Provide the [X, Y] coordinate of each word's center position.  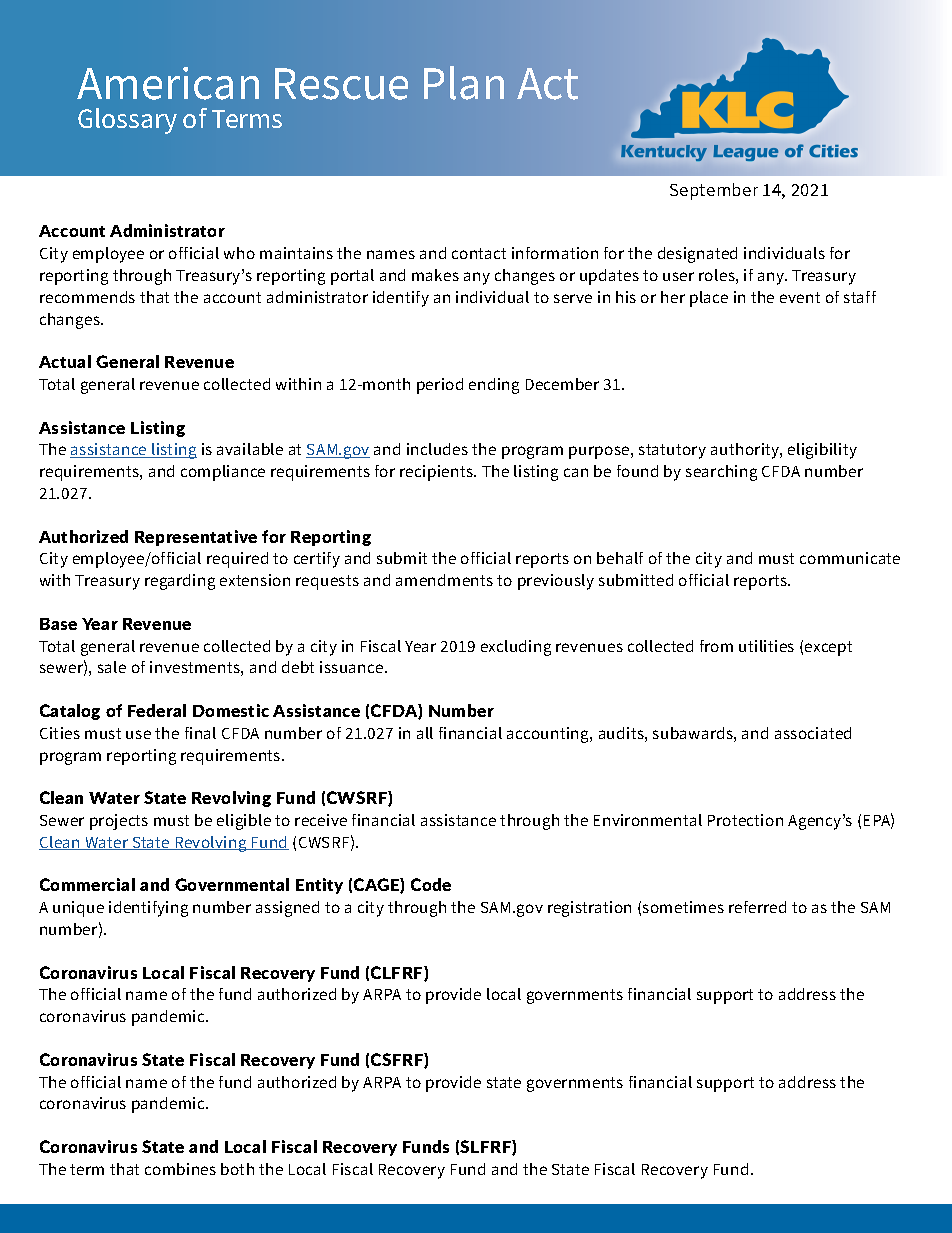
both [237, 1169]
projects [119, 822]
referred [757, 907]
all [425, 733]
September [714, 191]
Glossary [127, 121]
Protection [745, 820]
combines [180, 1169]
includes [437, 449]
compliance [223, 473]
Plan [464, 83]
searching [721, 473]
